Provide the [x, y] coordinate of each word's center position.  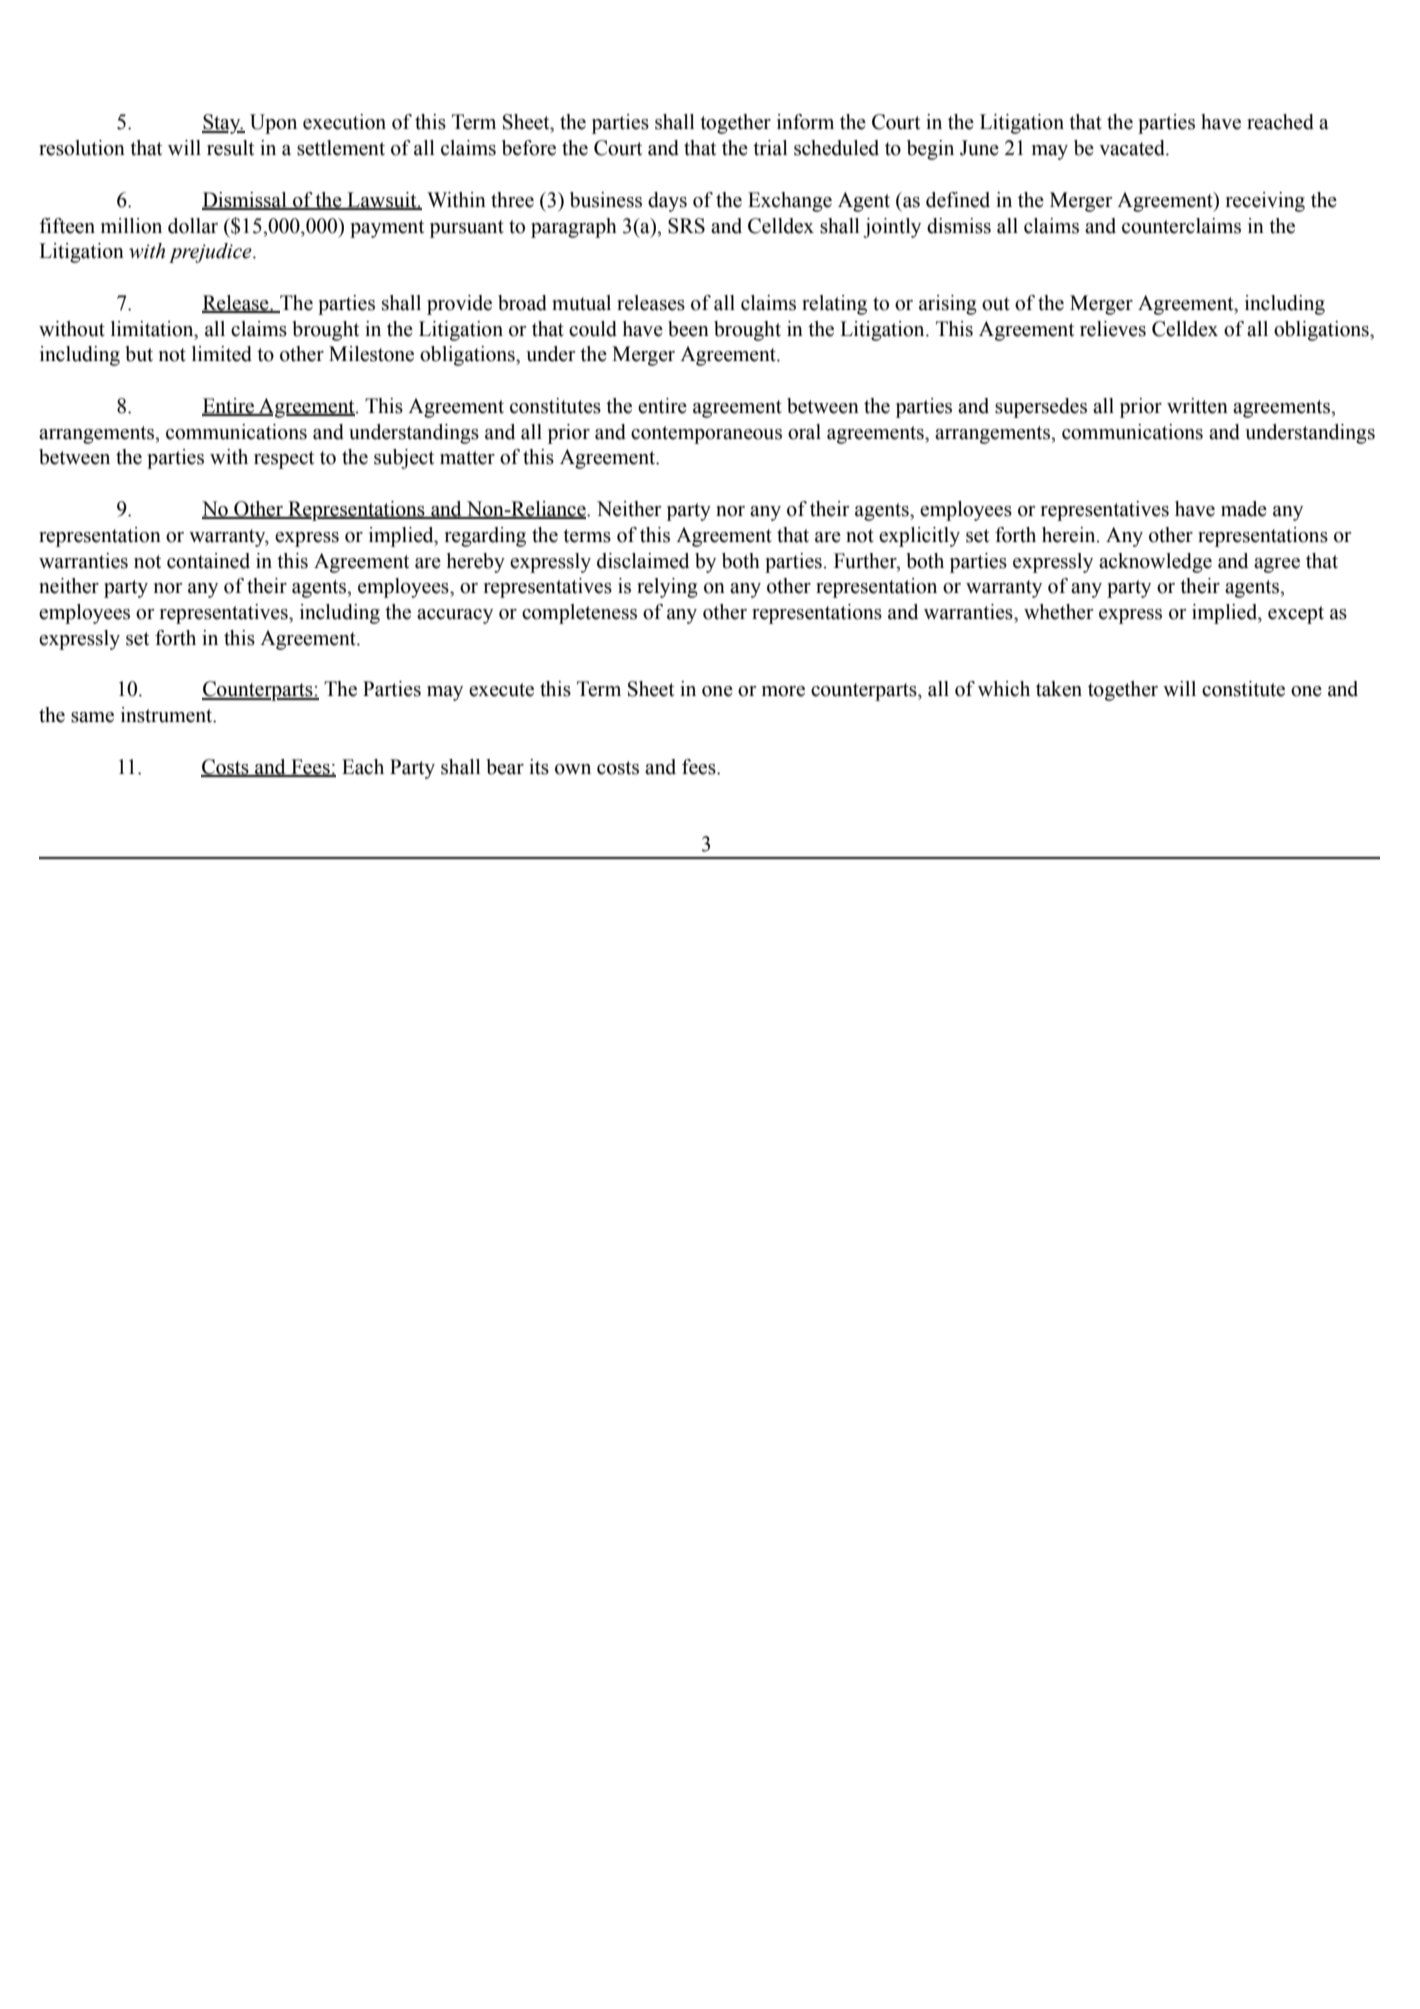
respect [284, 460]
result [230, 148]
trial [770, 148]
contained [208, 561]
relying [667, 588]
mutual [581, 303]
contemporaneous [706, 435]
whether [1059, 612]
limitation [153, 329]
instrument [168, 715]
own [573, 769]
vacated [1133, 148]
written [1197, 406]
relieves [1113, 329]
